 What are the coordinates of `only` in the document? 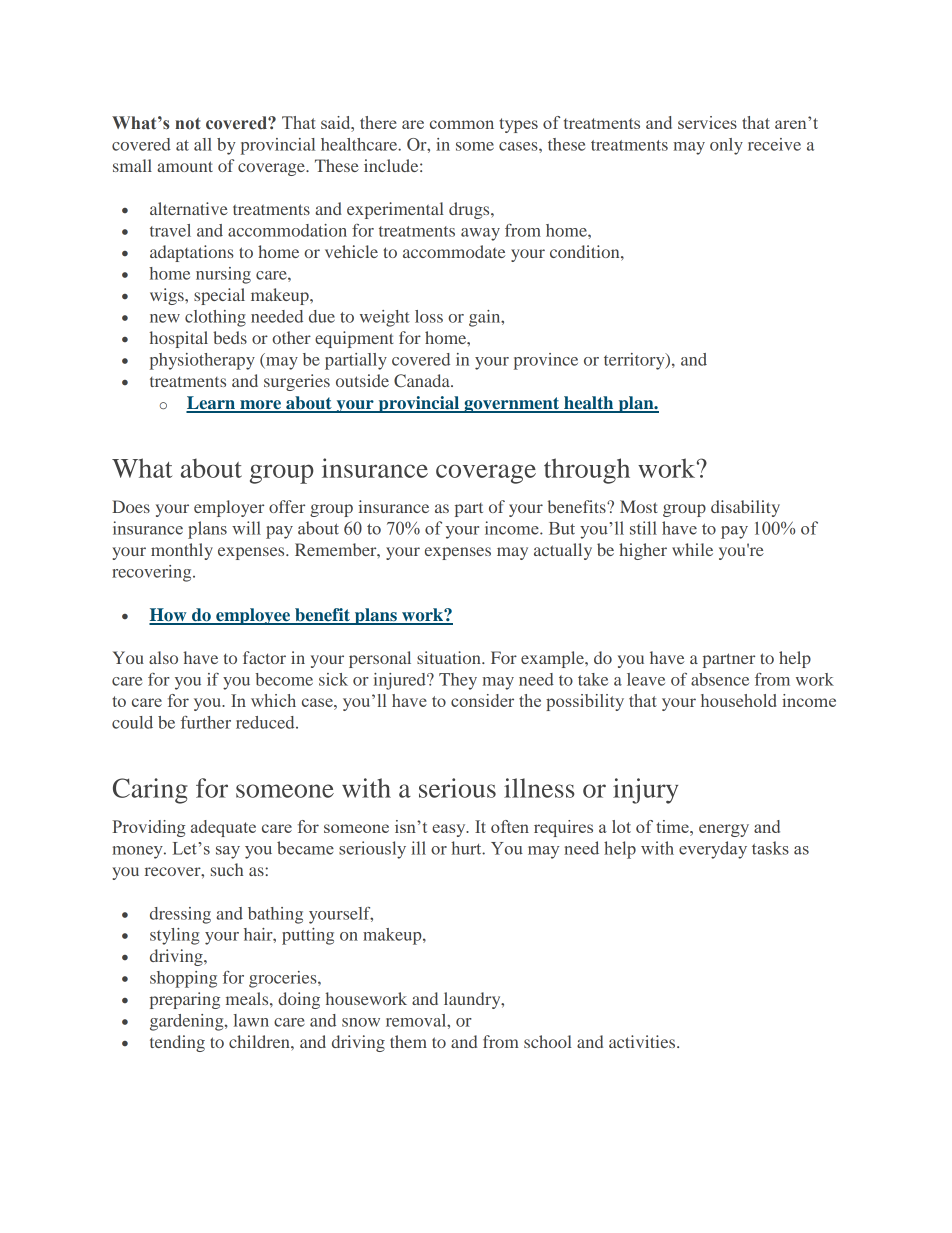 It's located at (726, 146).
